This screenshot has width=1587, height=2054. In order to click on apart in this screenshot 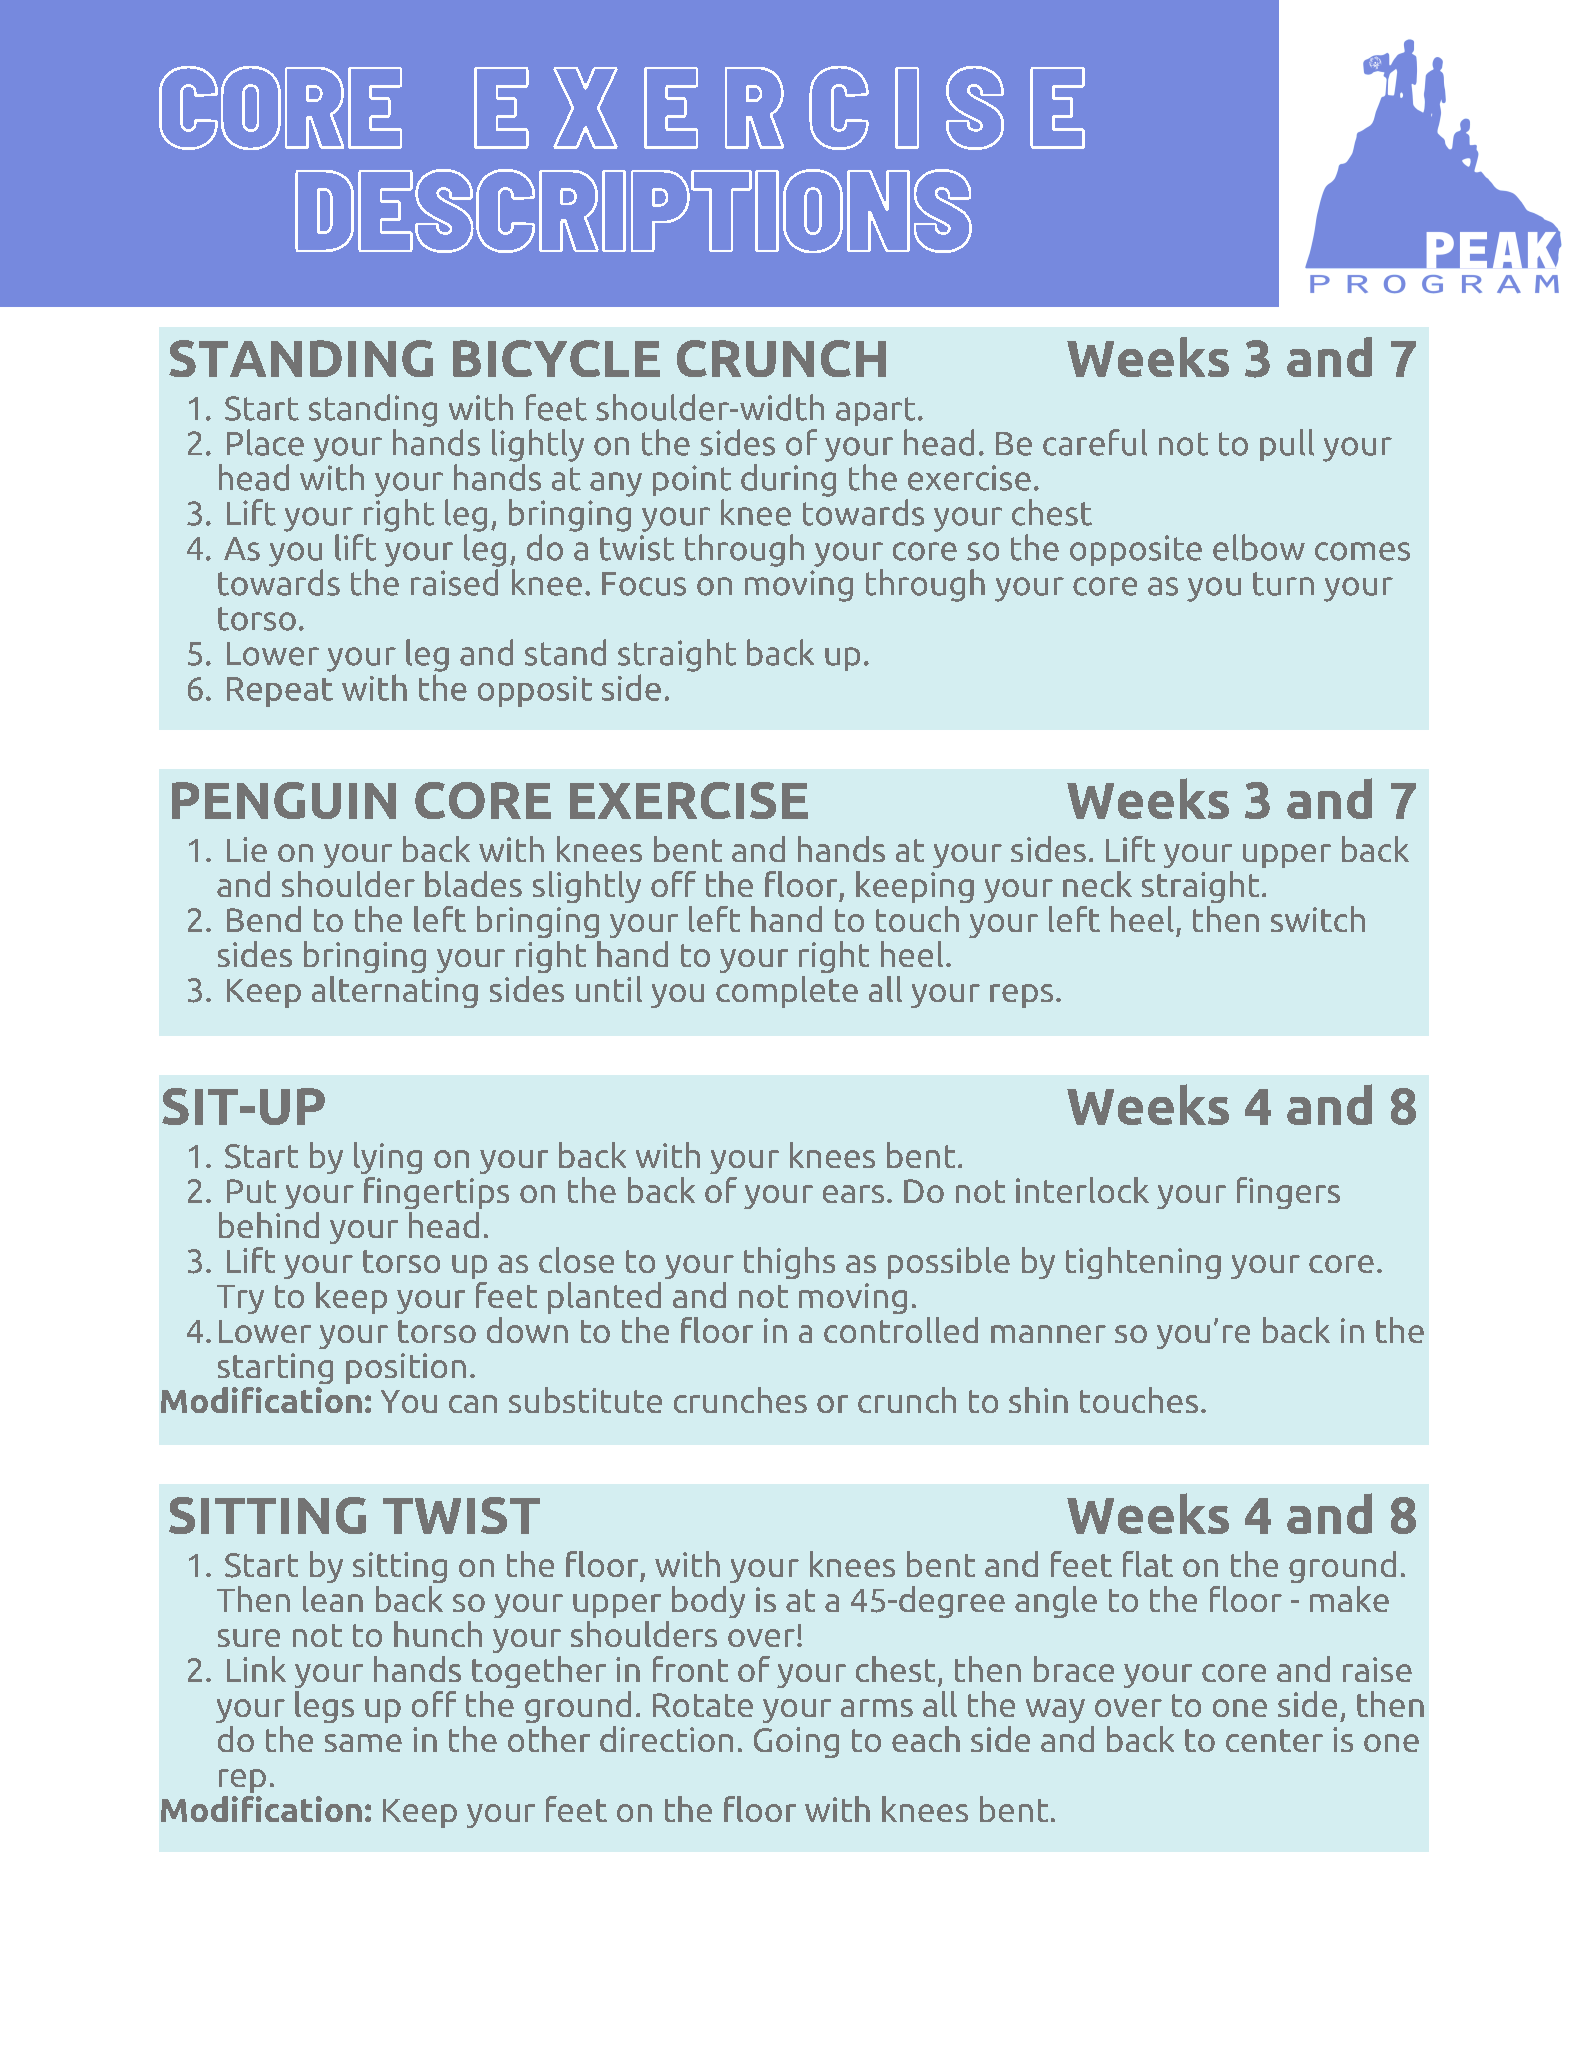, I will do `click(875, 411)`.
